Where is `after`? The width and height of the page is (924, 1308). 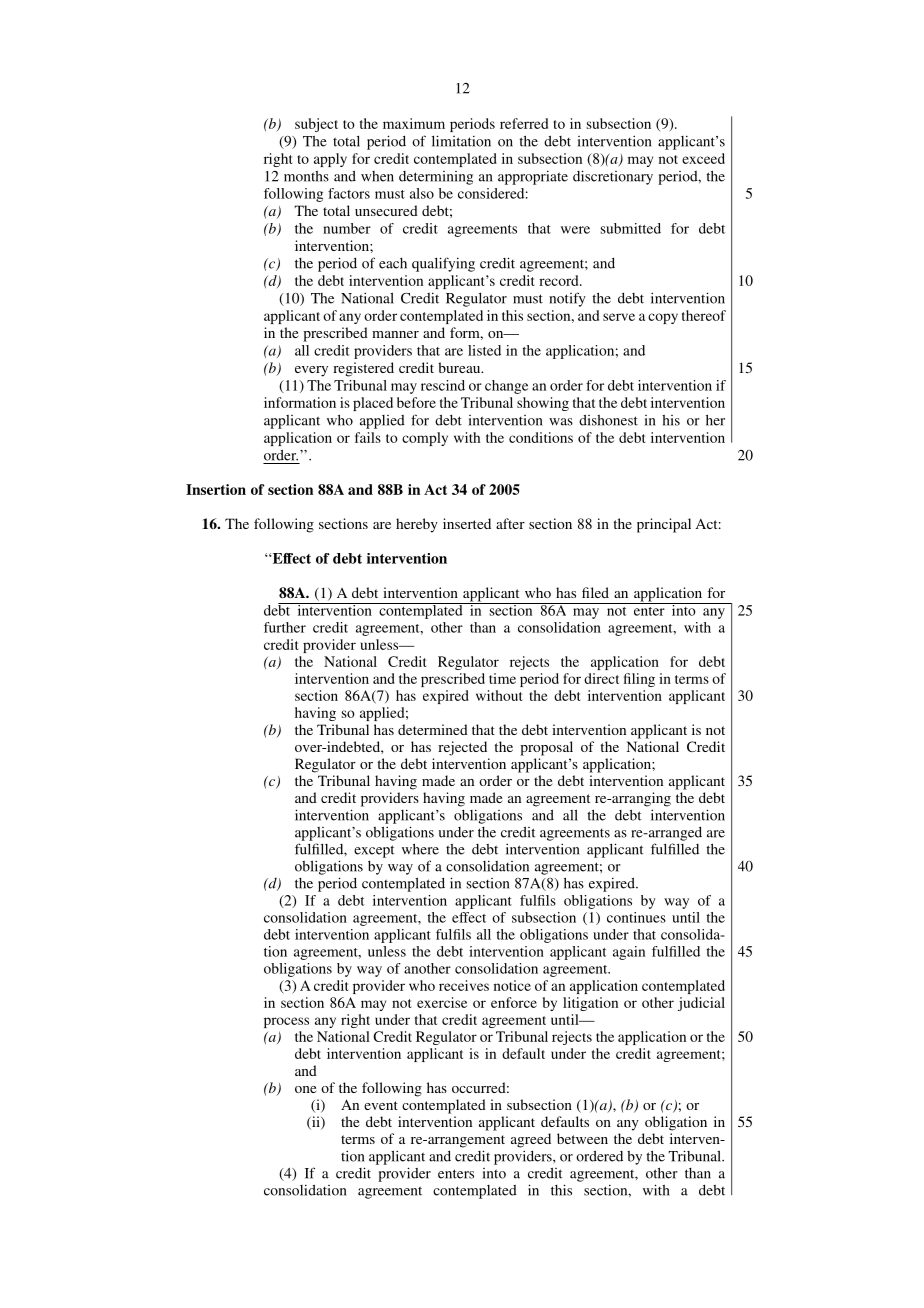 after is located at coordinates (510, 523).
